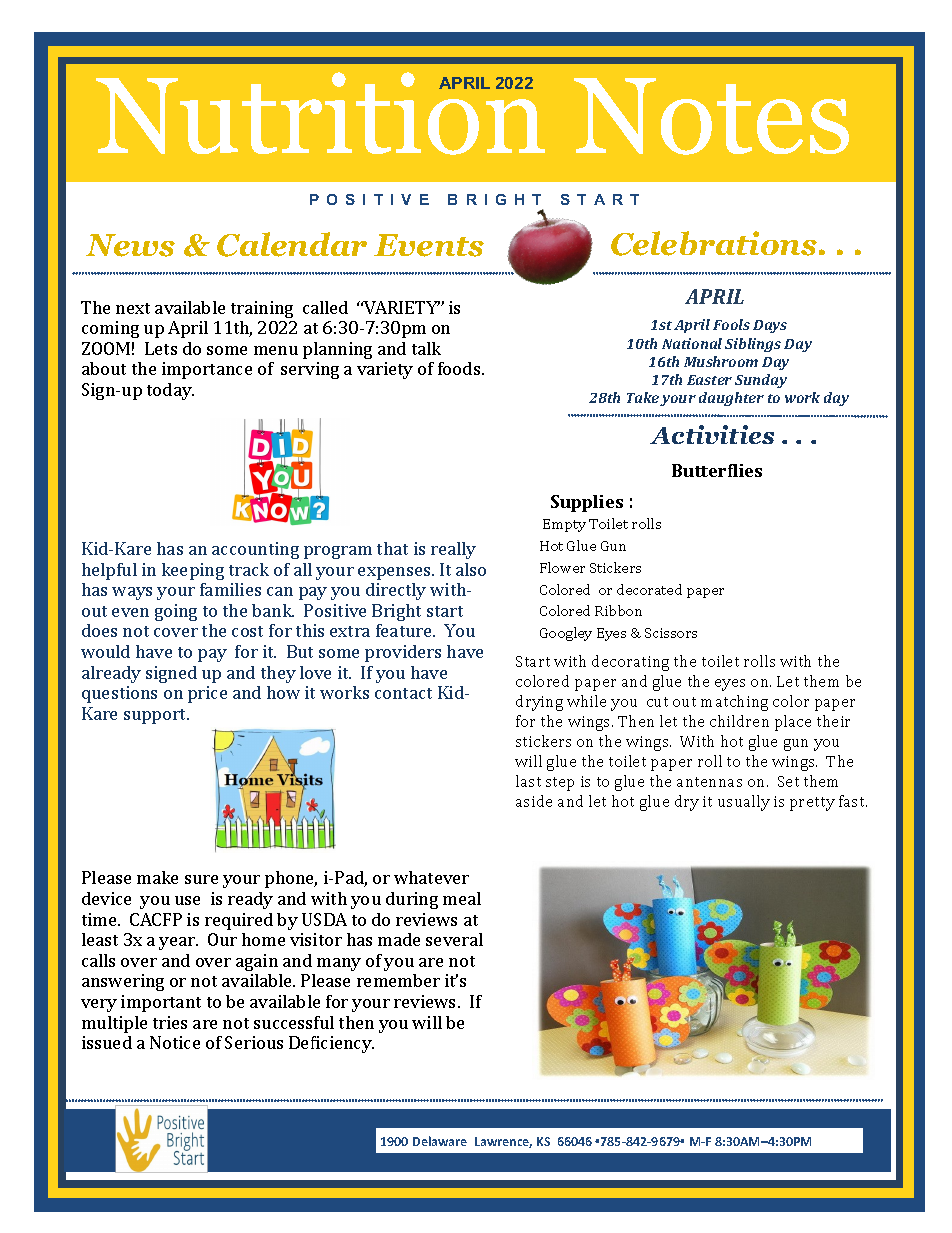  What do you see at coordinates (175, 1042) in the page?
I see `Notice` at bounding box center [175, 1042].
